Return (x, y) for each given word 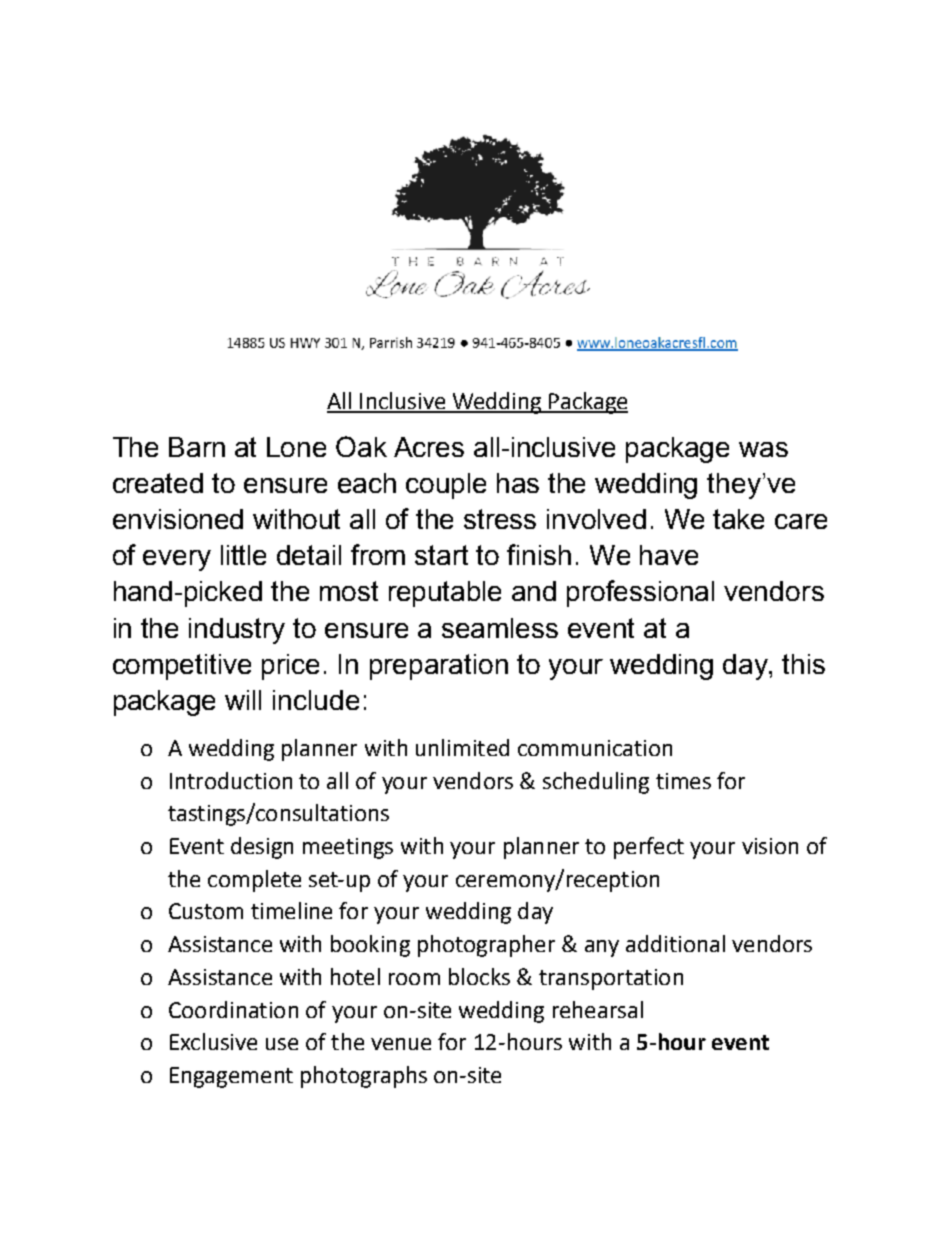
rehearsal (598, 1009)
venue (401, 1044)
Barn (197, 447)
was (763, 449)
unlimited (462, 747)
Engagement (231, 1077)
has (518, 483)
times (683, 781)
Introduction (231, 780)
